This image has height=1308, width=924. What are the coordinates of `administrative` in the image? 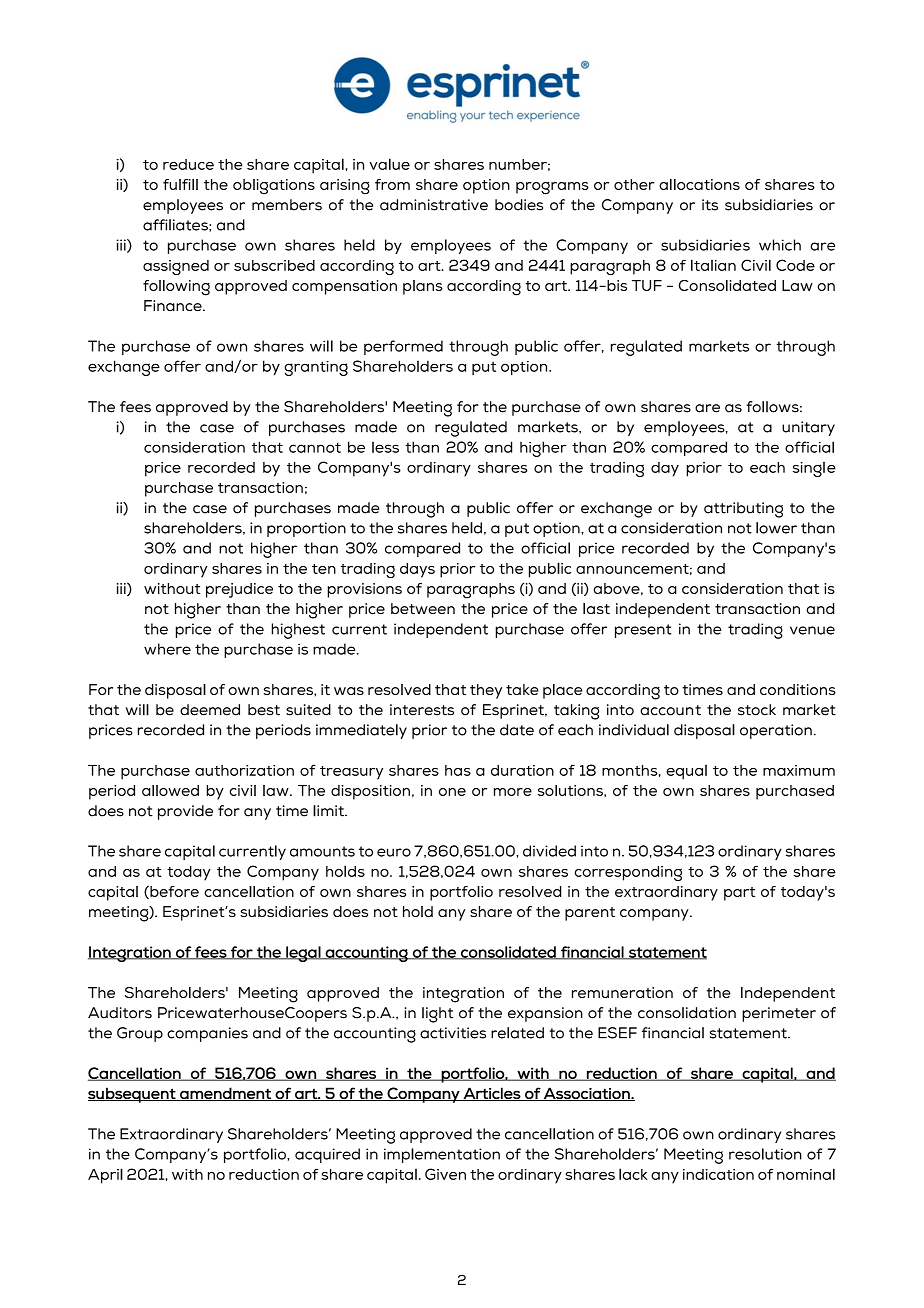 It's located at (434, 205).
